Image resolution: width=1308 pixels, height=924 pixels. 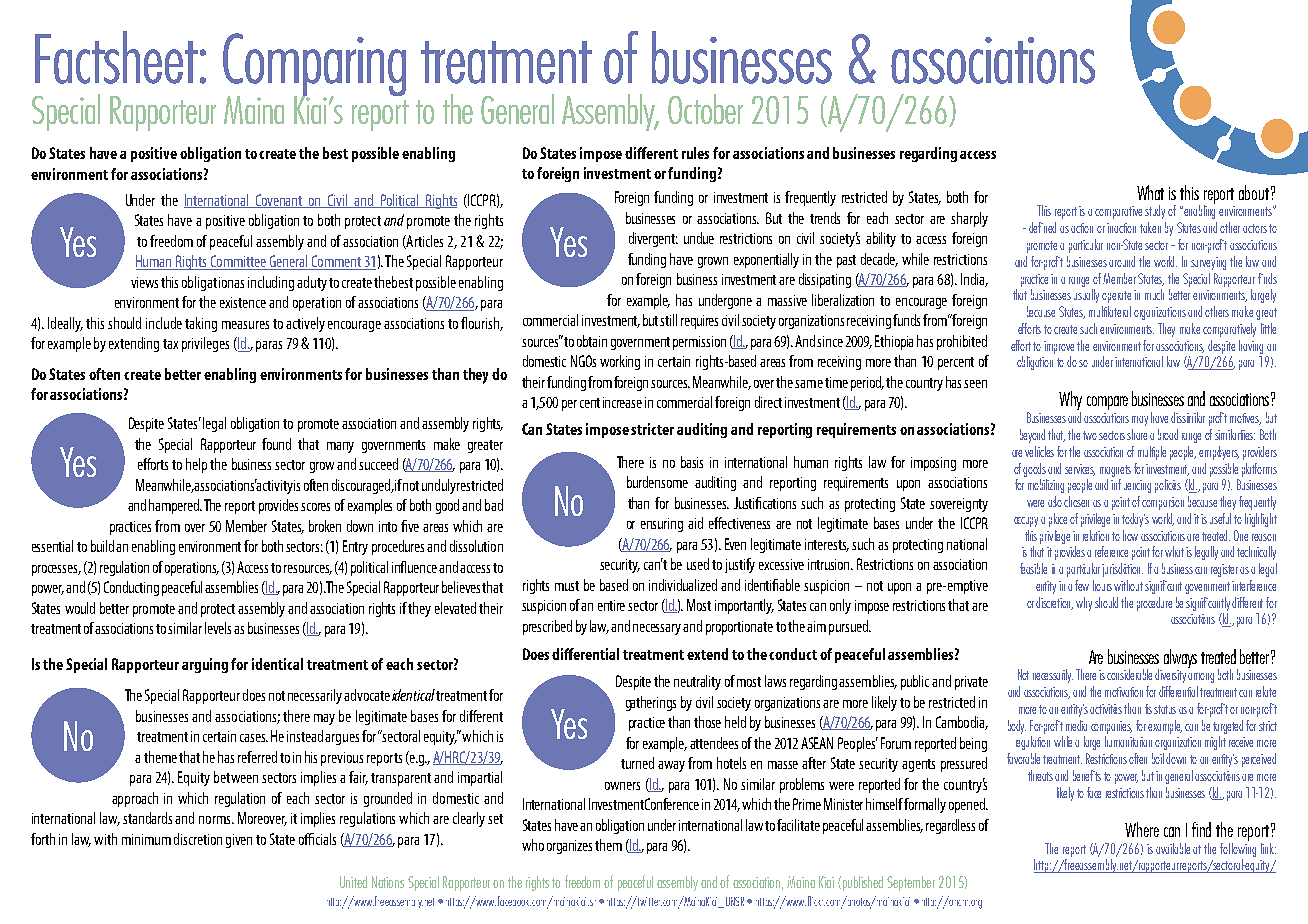 What do you see at coordinates (1104, 585) in the screenshot?
I see `hours` at bounding box center [1104, 585].
